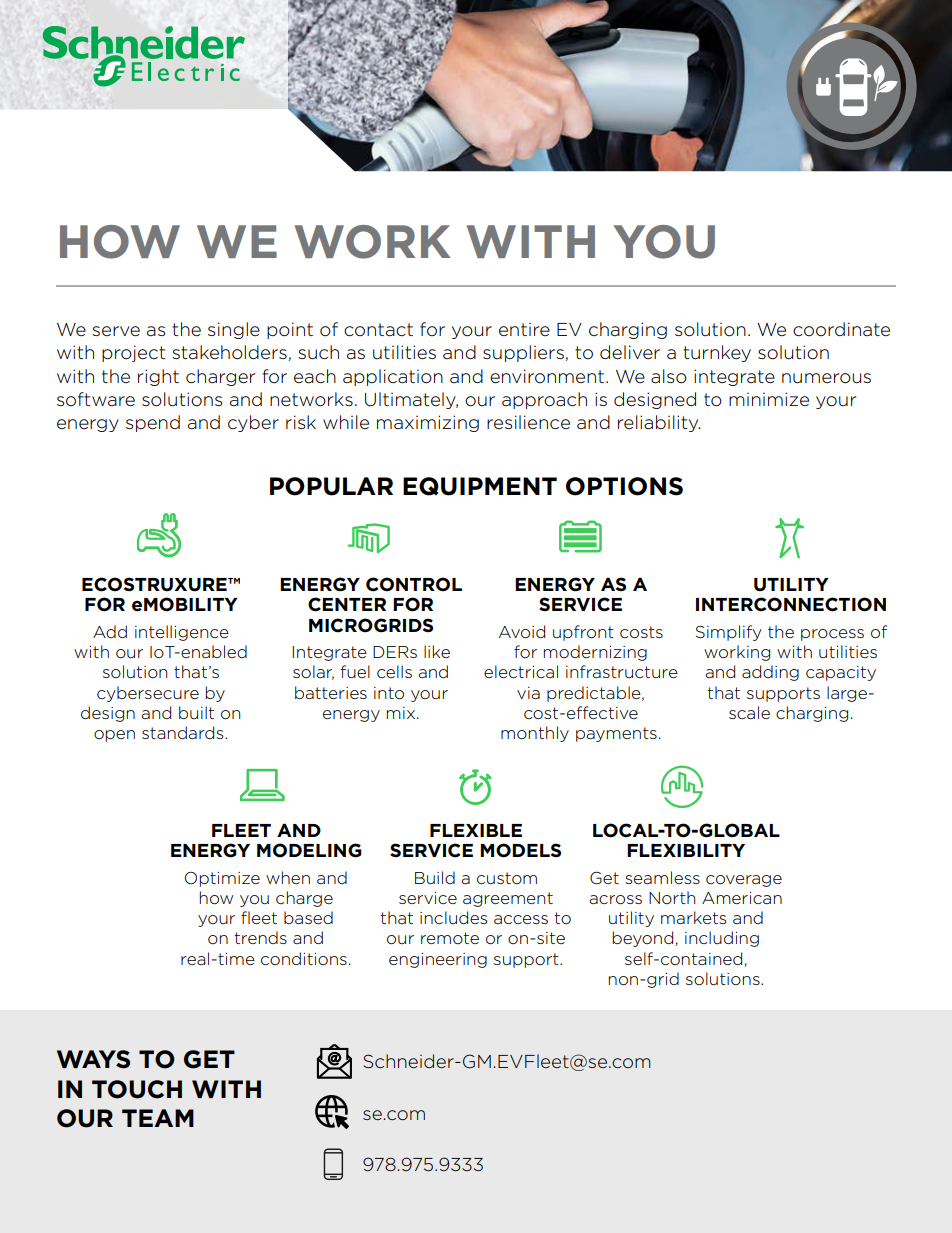 Image resolution: width=952 pixels, height=1233 pixels. Describe the element at coordinates (722, 939) in the screenshot. I see `including` at that location.
